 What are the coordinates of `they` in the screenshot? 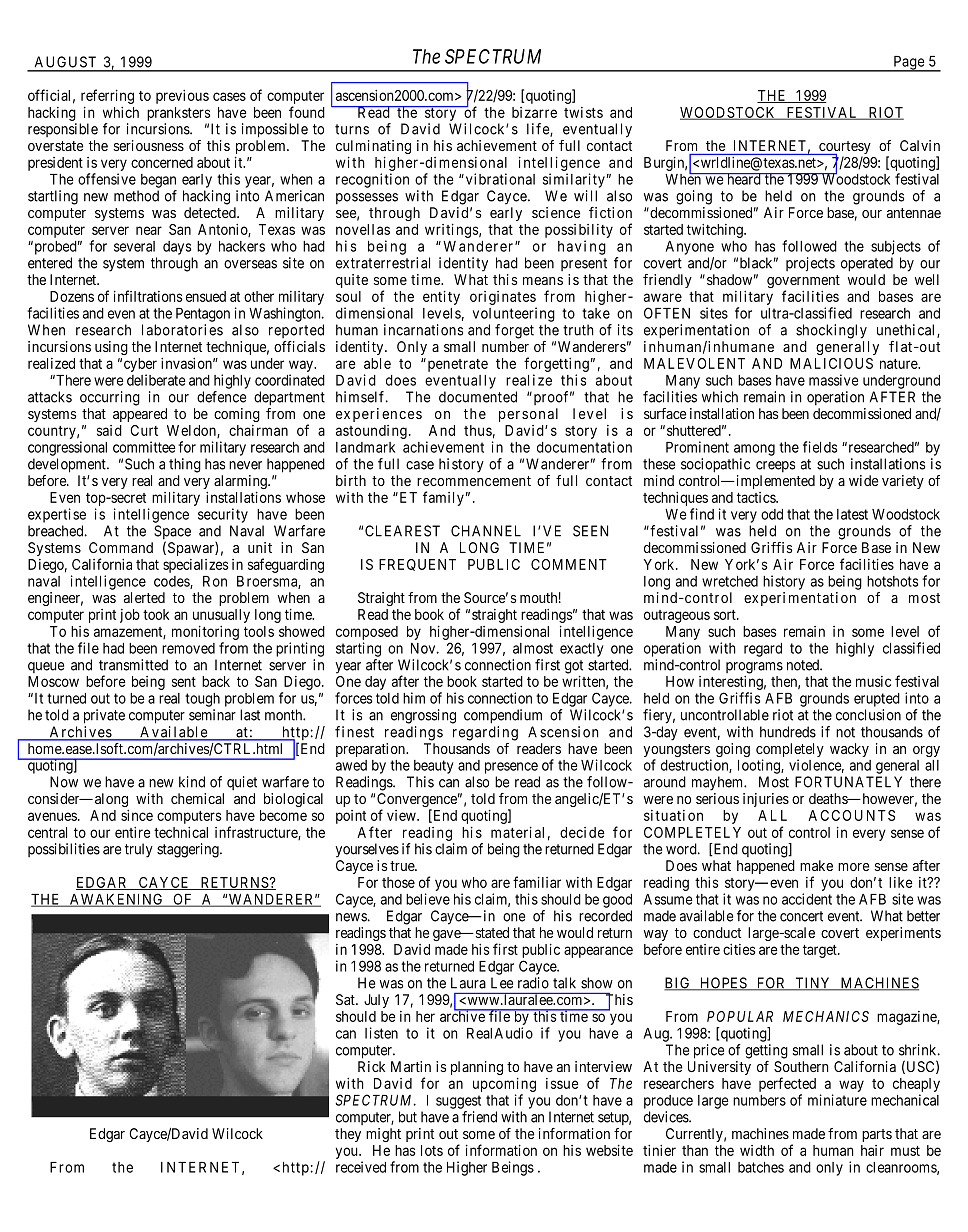 It's located at (348, 1135).
